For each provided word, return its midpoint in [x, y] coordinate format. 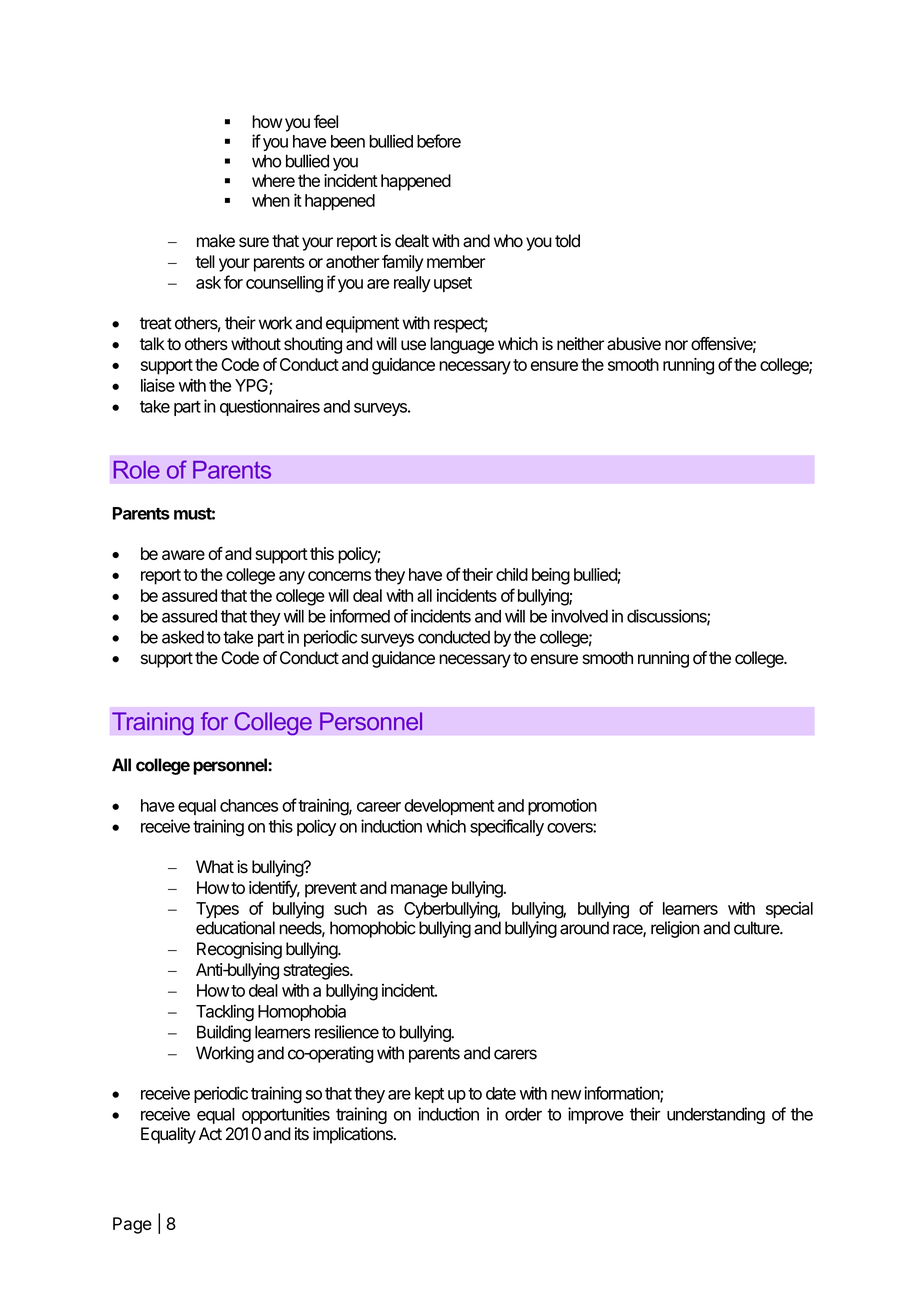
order [523, 1114]
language [462, 345]
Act [210, 1134]
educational [235, 928]
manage [419, 891]
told [567, 241]
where [273, 180]
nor [676, 345]
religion [675, 929]
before [439, 141]
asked [183, 637]
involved [579, 616]
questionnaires [270, 407]
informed [360, 616]
